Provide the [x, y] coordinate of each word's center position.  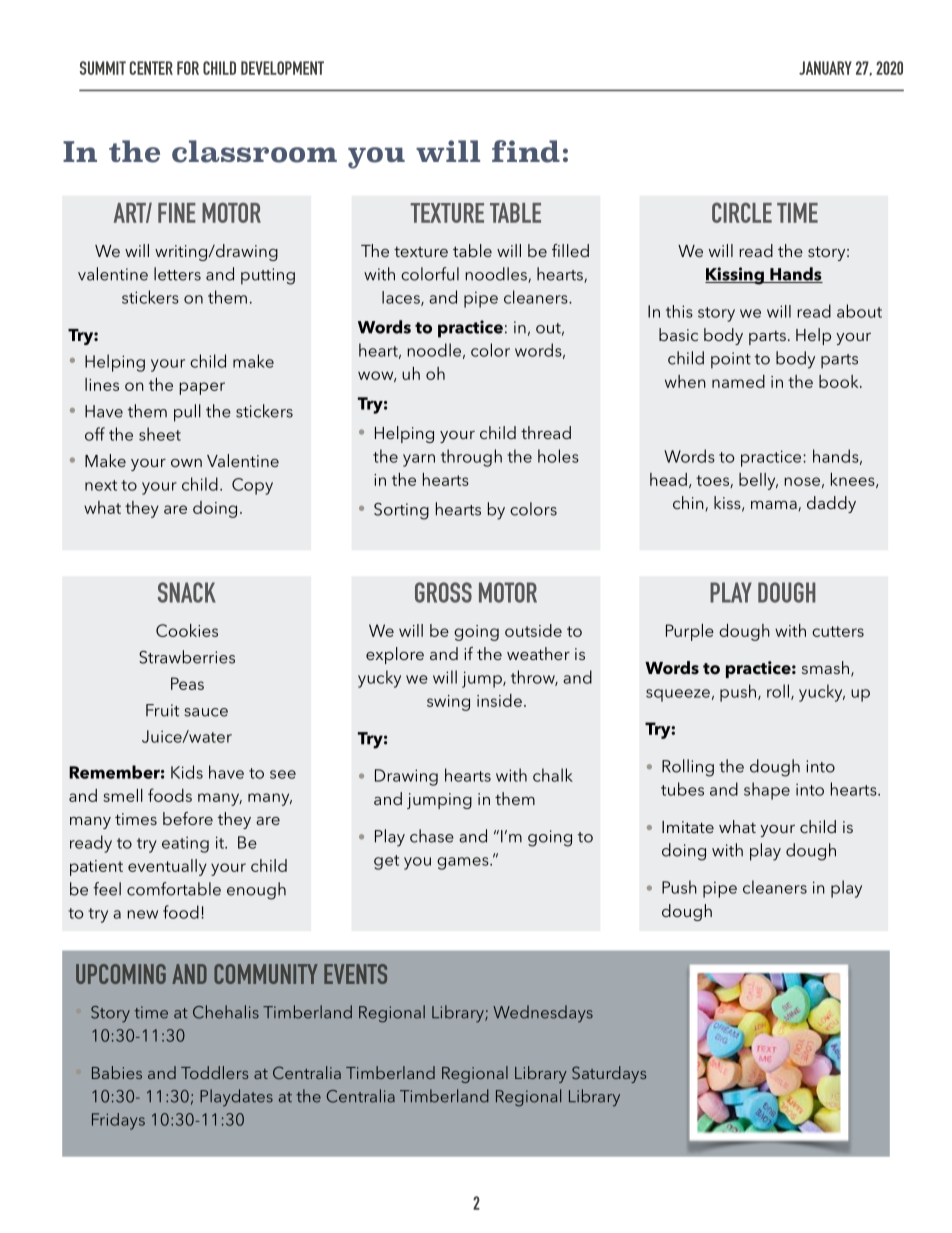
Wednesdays [543, 1014]
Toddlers [214, 1072]
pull [187, 413]
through [471, 458]
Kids [187, 772]
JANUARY [825, 68]
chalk [553, 775]
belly [758, 481]
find [526, 151]
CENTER [151, 68]
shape [767, 791]
